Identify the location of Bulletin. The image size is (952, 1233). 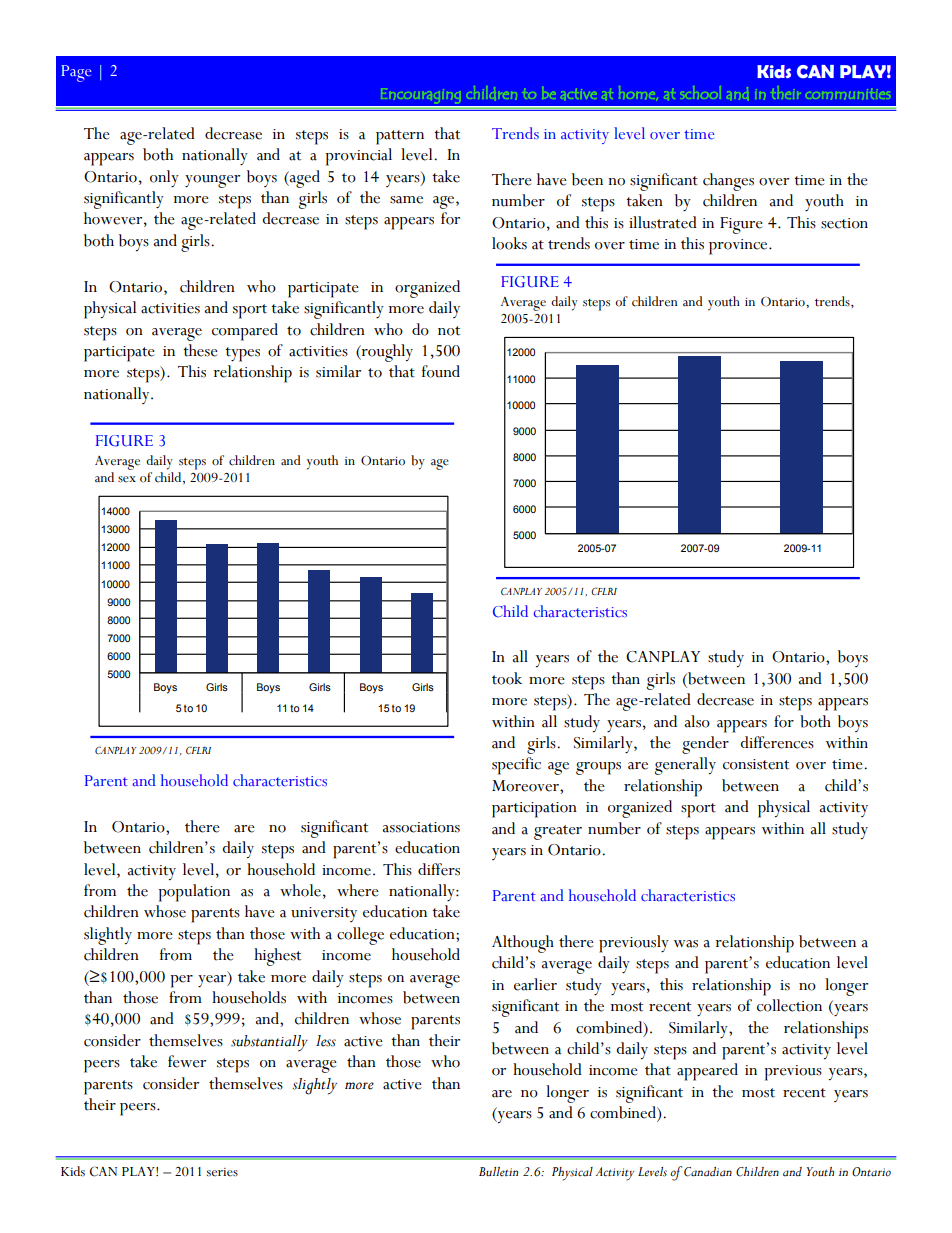
(498, 1172).
